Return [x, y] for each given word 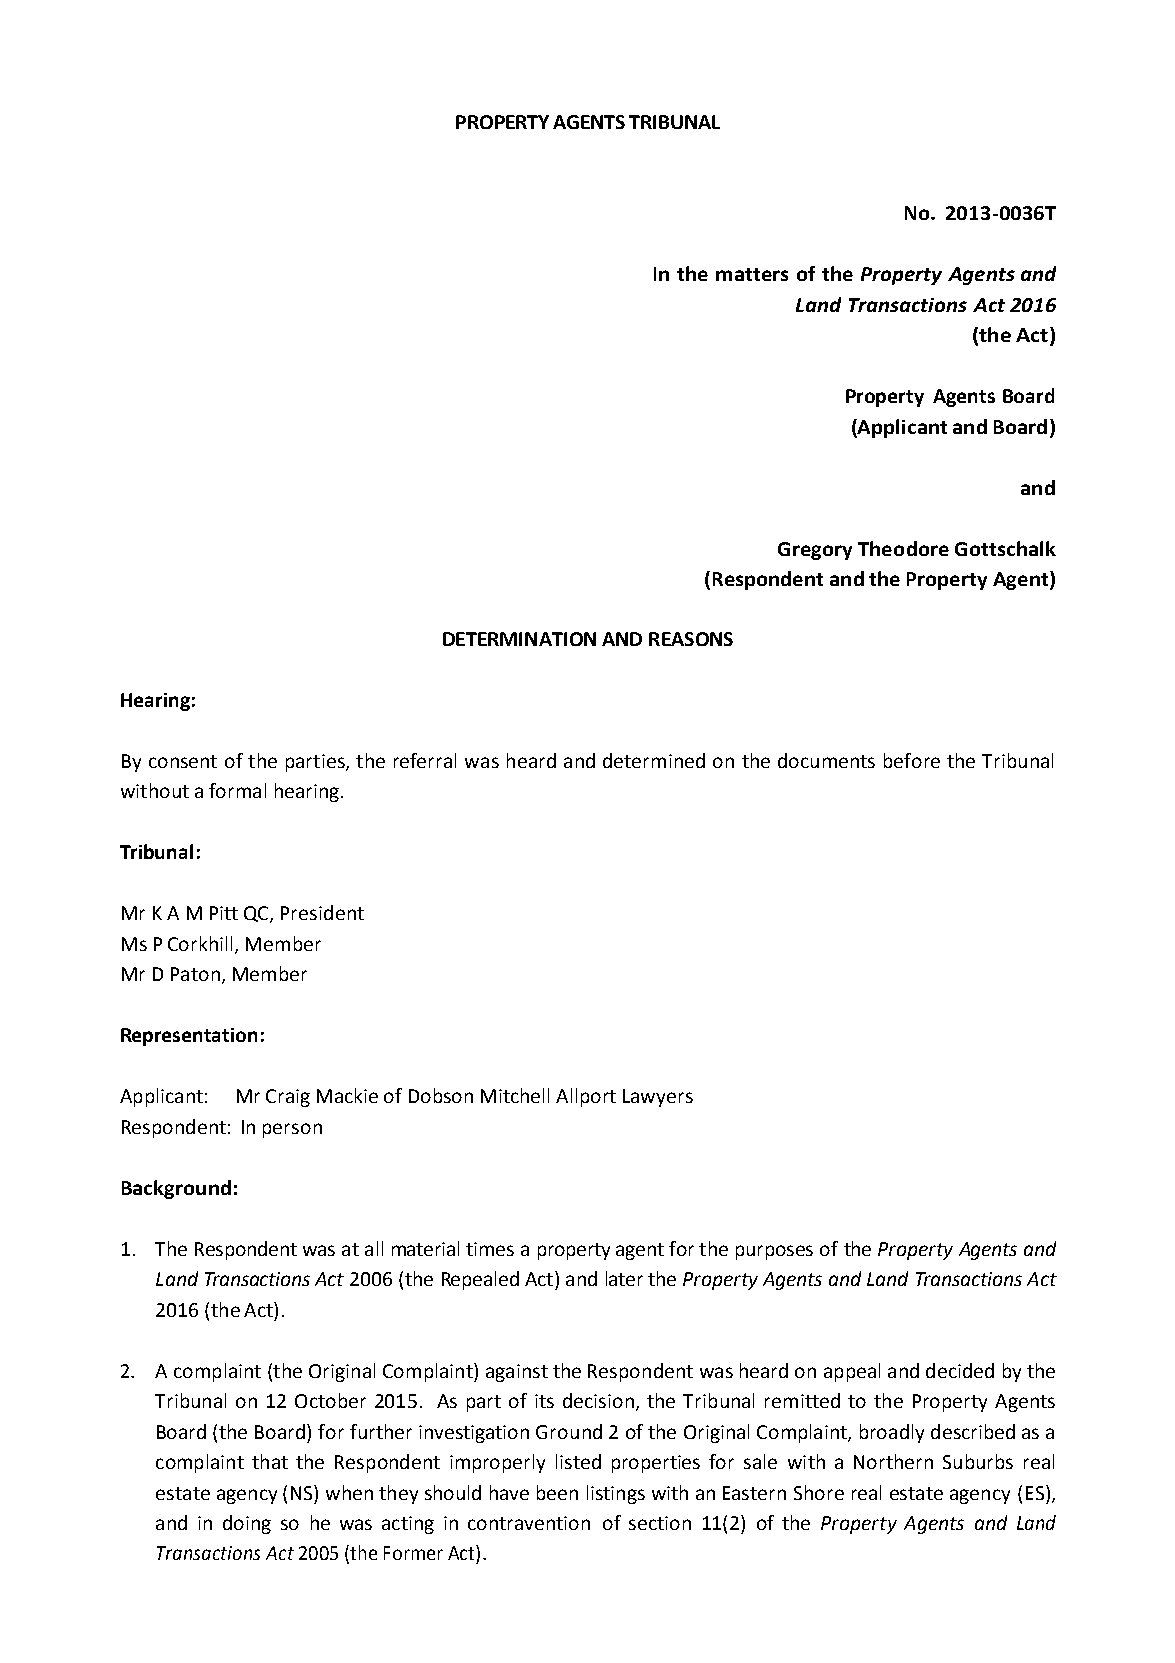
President [322, 912]
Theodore [903, 548]
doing [247, 1524]
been [557, 1492]
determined [654, 760]
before [912, 760]
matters [752, 274]
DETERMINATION [519, 639]
